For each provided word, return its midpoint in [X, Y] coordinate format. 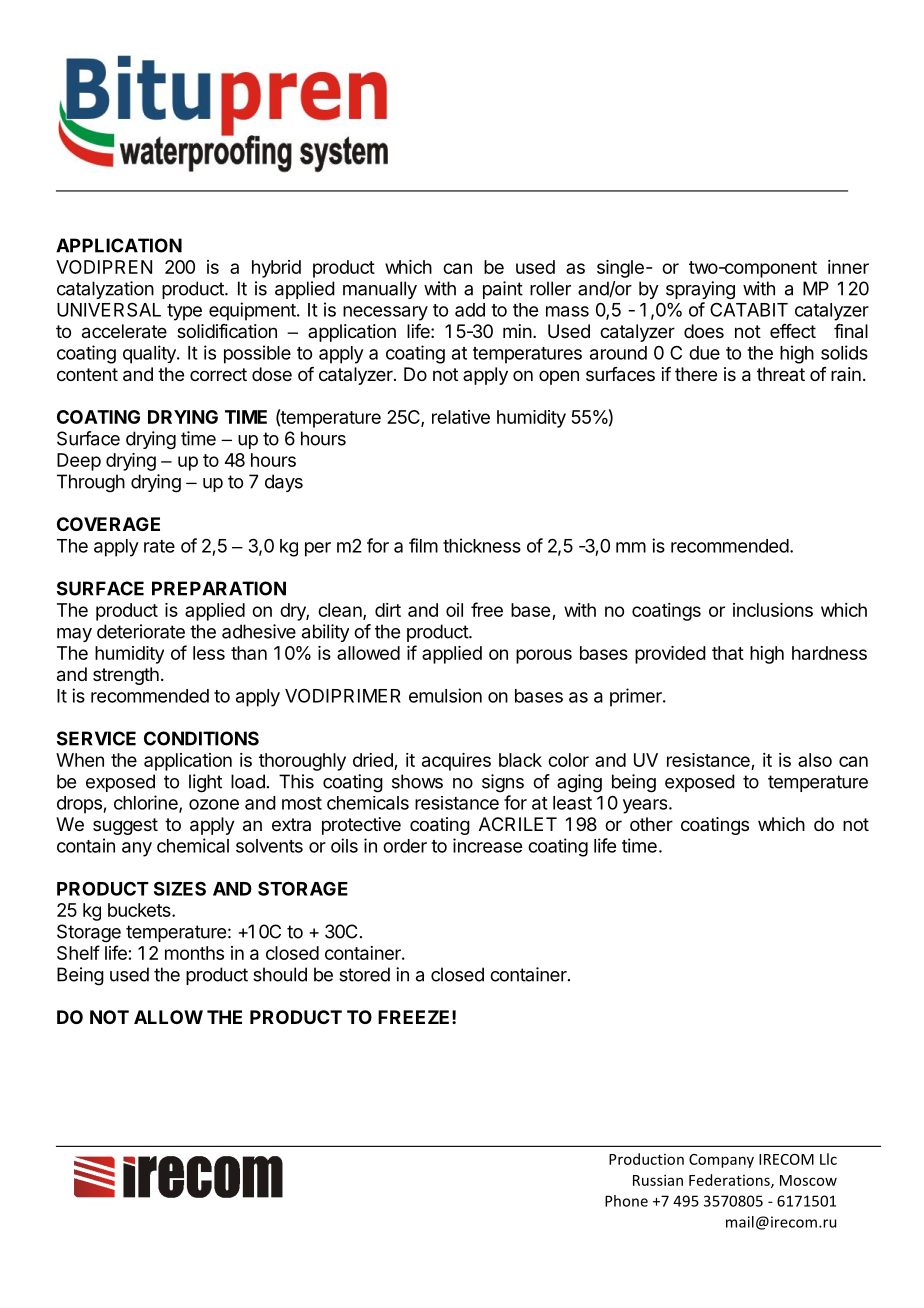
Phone [626, 1201]
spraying [700, 290]
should [280, 974]
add [470, 310]
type [184, 312]
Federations [730, 1181]
